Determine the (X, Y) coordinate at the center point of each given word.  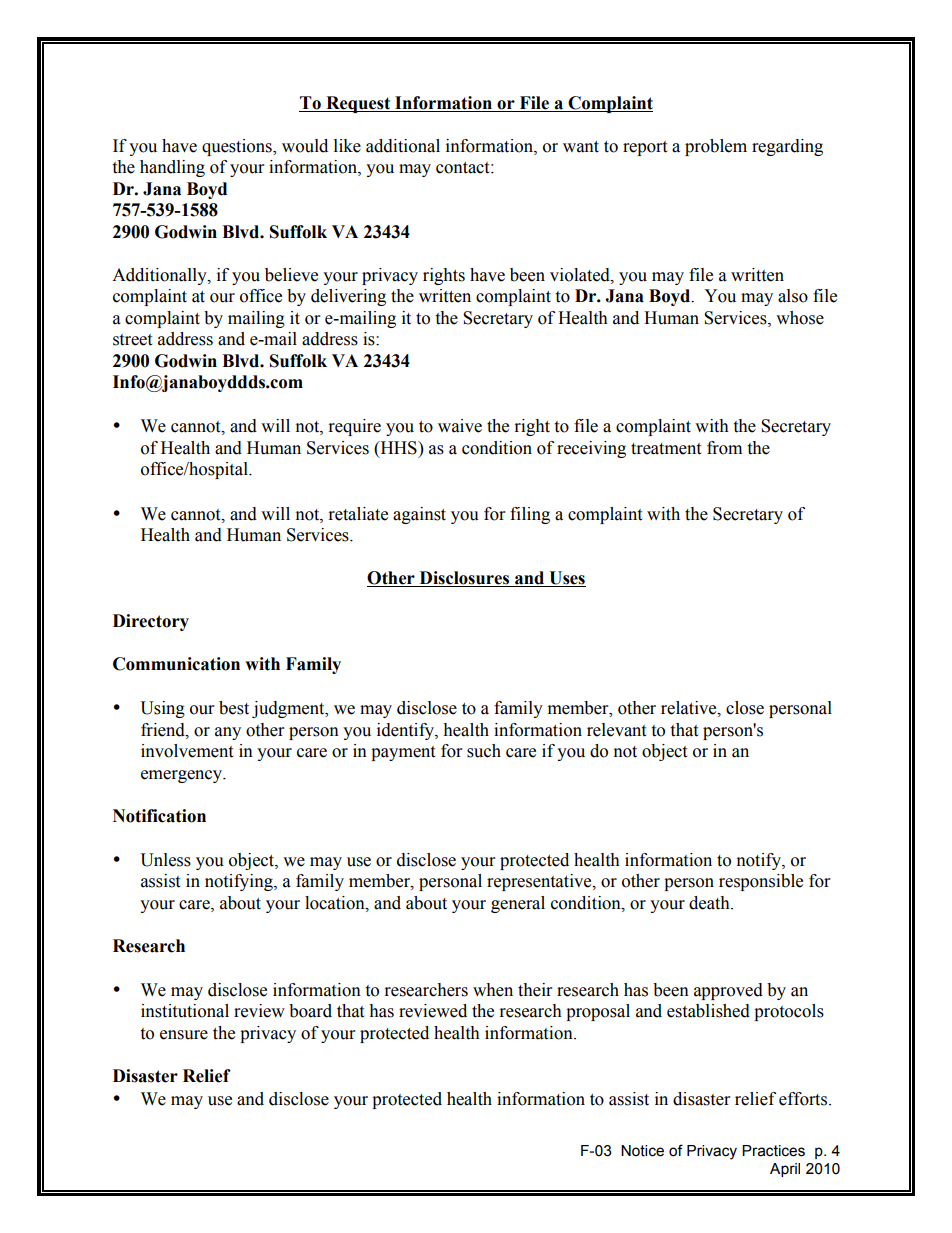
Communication (176, 664)
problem (716, 147)
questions (238, 147)
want (581, 147)
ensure (184, 1035)
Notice (642, 1151)
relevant (616, 730)
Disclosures (464, 579)
